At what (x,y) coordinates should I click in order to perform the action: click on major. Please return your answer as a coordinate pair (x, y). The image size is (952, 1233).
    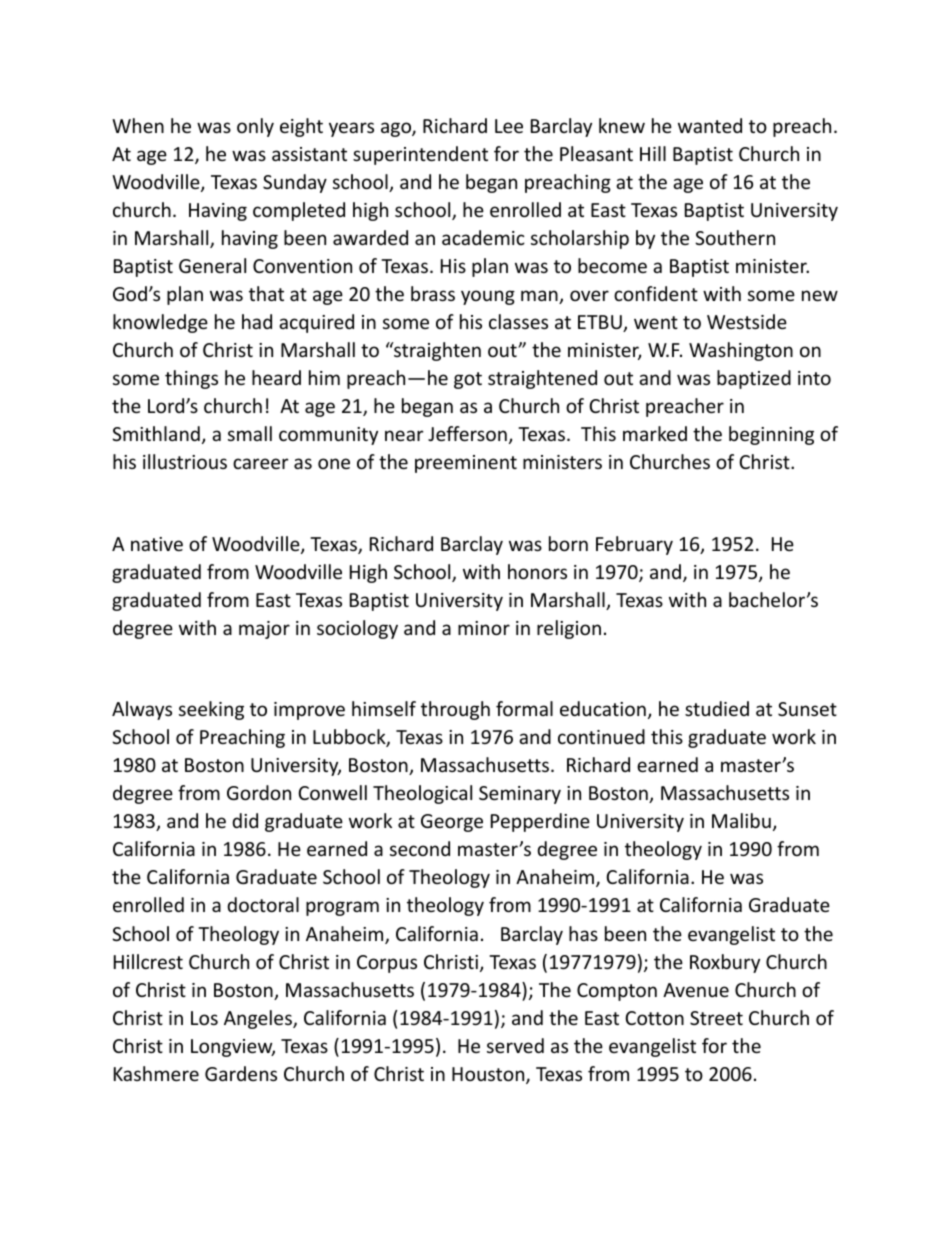
    Looking at the image, I should click on (264, 630).
